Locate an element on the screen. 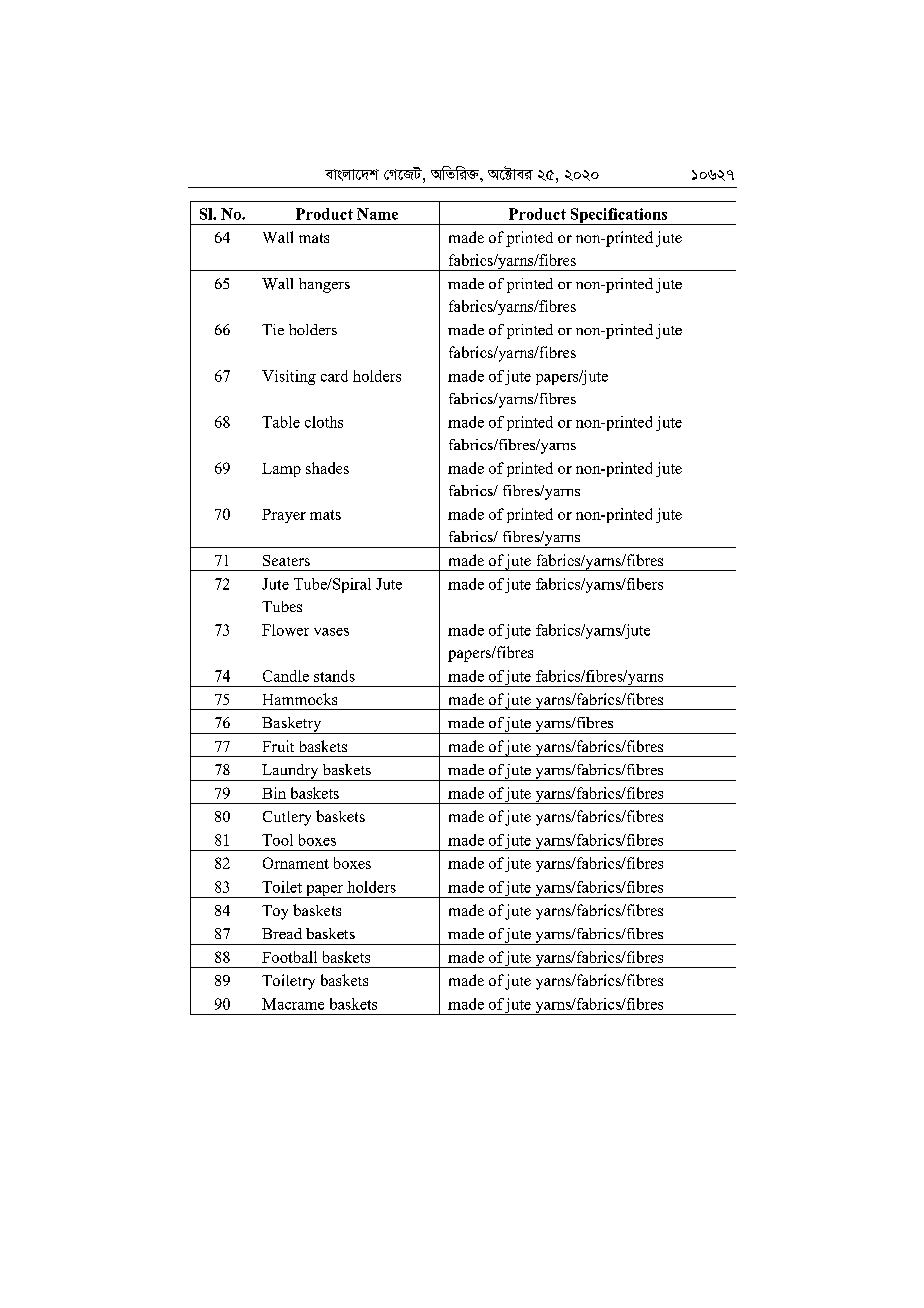 This screenshot has width=924, height=1308. Specifications is located at coordinates (619, 216).
